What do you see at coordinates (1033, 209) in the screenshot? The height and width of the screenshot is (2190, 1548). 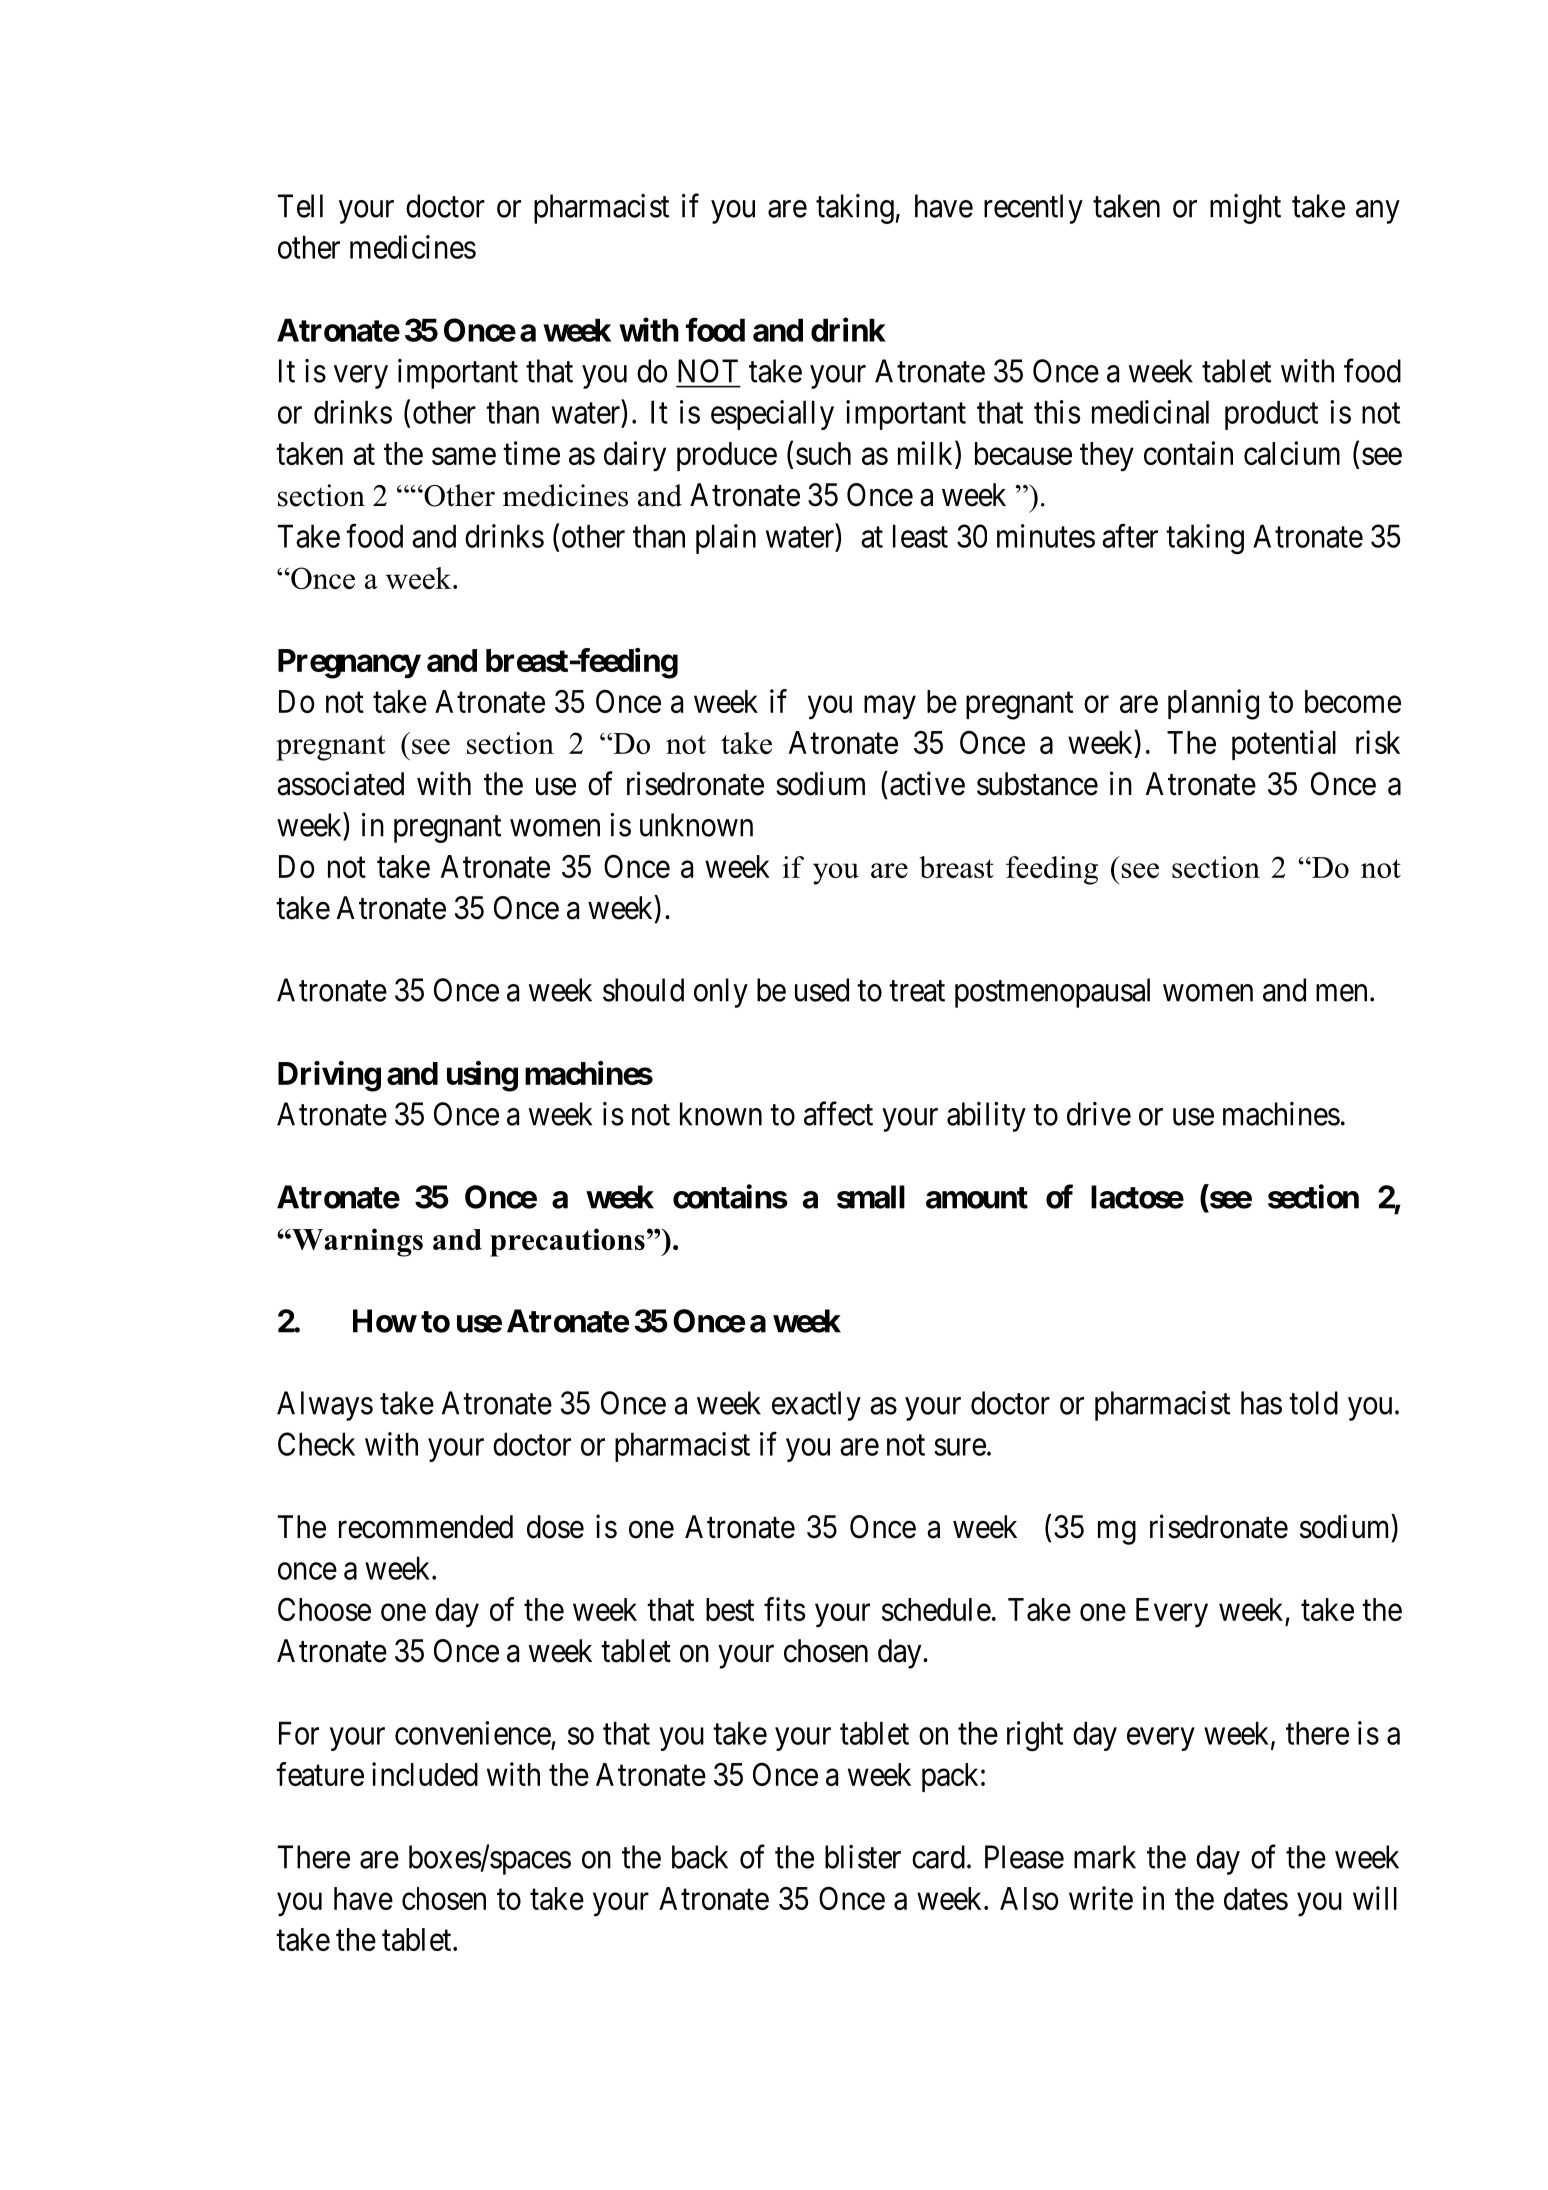 I see `recently` at bounding box center [1033, 209].
